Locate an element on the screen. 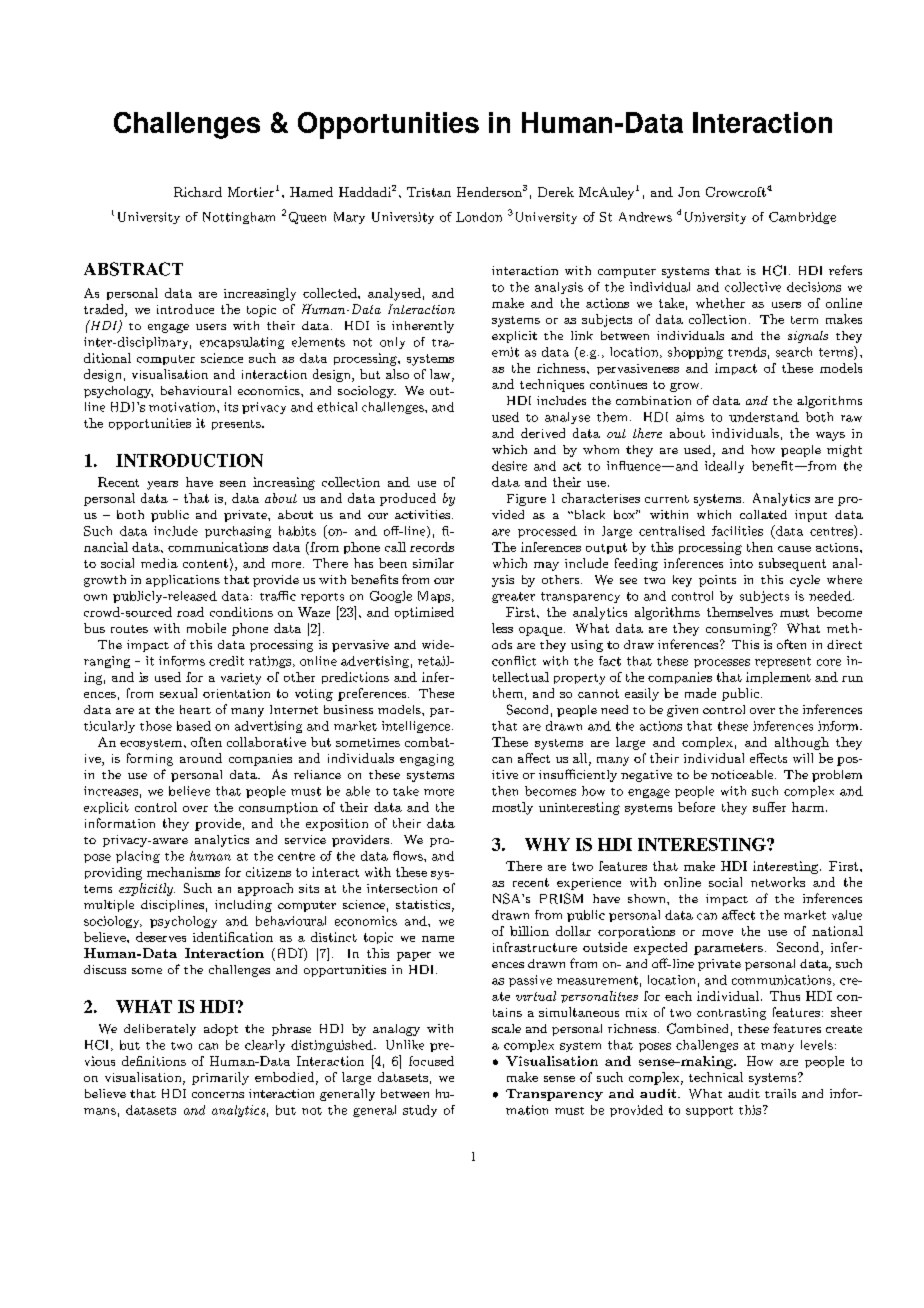  represent is located at coordinates (783, 662).
